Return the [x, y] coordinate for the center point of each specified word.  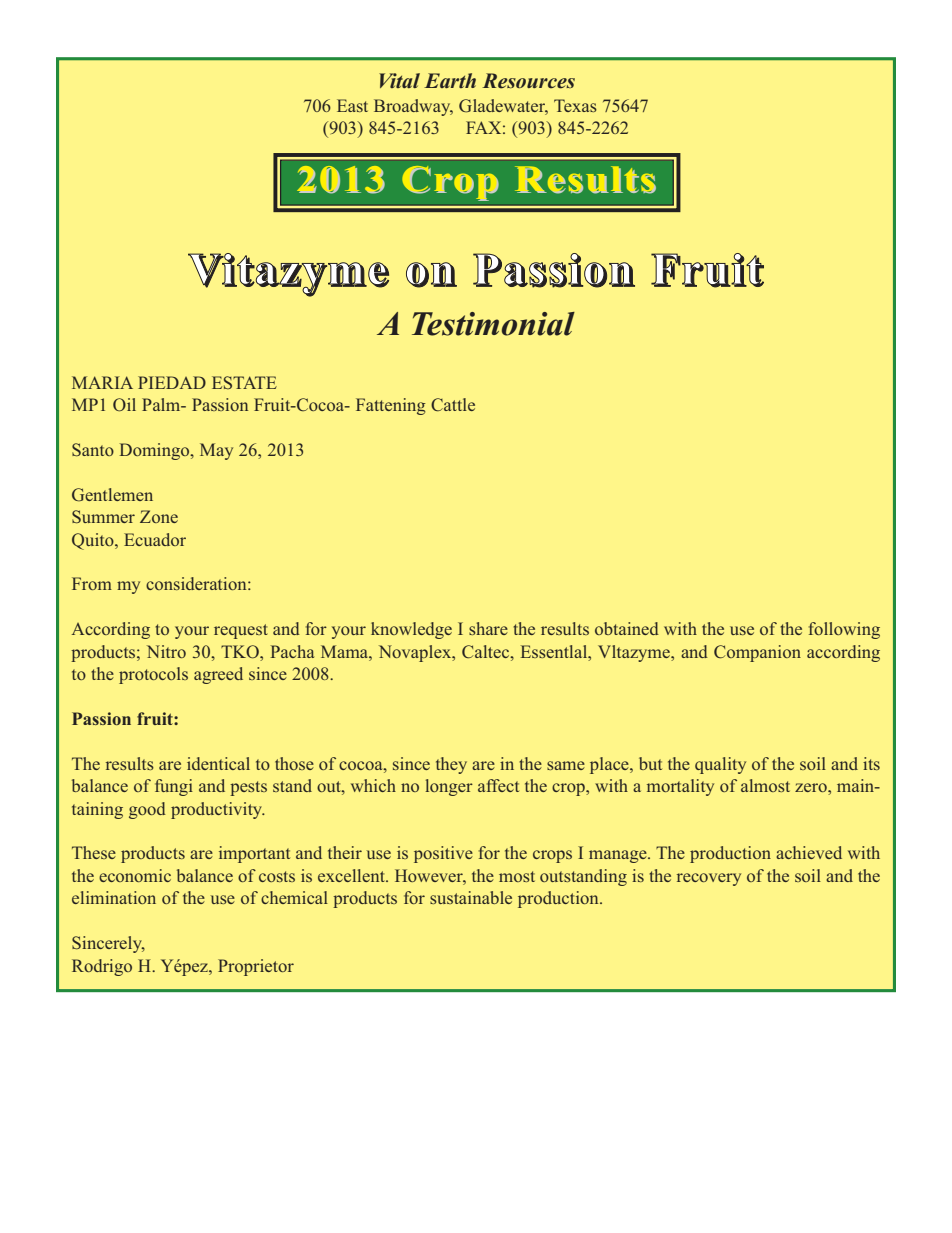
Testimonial [493, 324]
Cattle [453, 405]
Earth [450, 80]
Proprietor [256, 967]
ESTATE [244, 382]
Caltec [487, 651]
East [352, 105]
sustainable [471, 897]
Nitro [166, 651]
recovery [709, 879]
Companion [757, 653]
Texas [575, 105]
